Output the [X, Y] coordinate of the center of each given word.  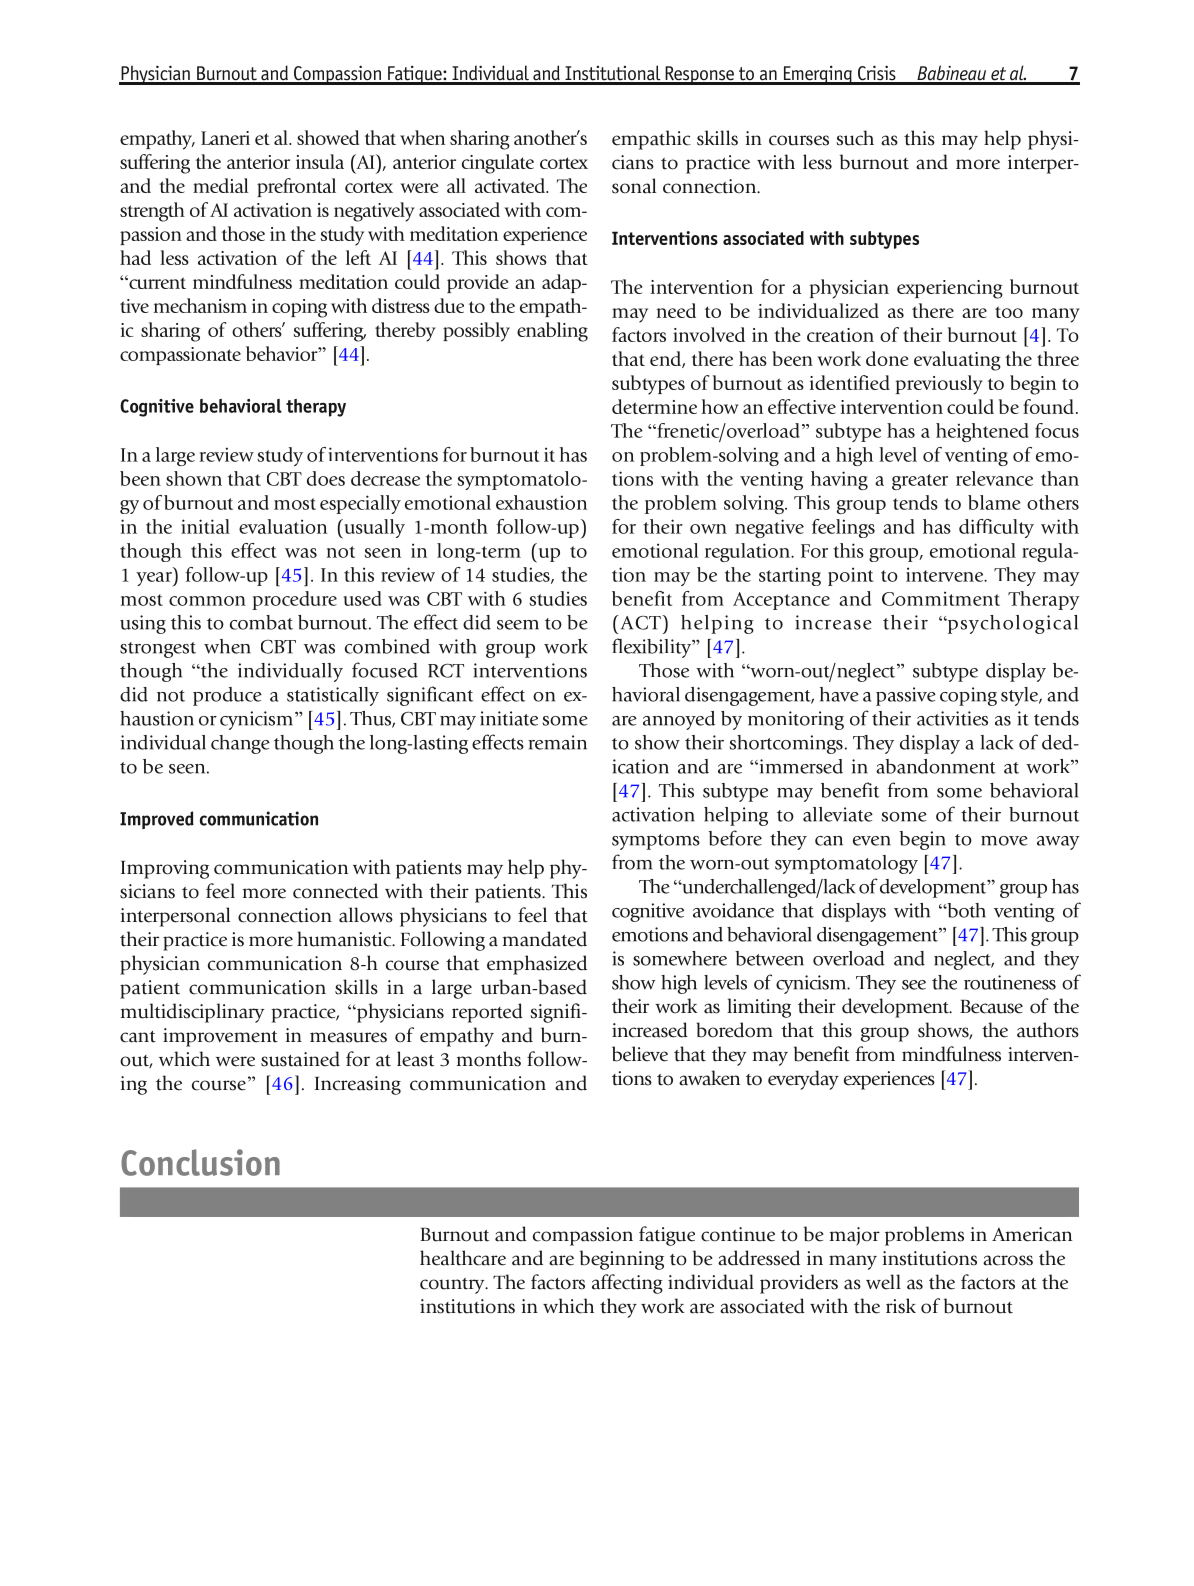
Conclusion [200, 1162]
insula [320, 161]
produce [227, 696]
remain [557, 742]
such [855, 138]
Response [699, 75]
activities [952, 718]
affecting [627, 1284]
